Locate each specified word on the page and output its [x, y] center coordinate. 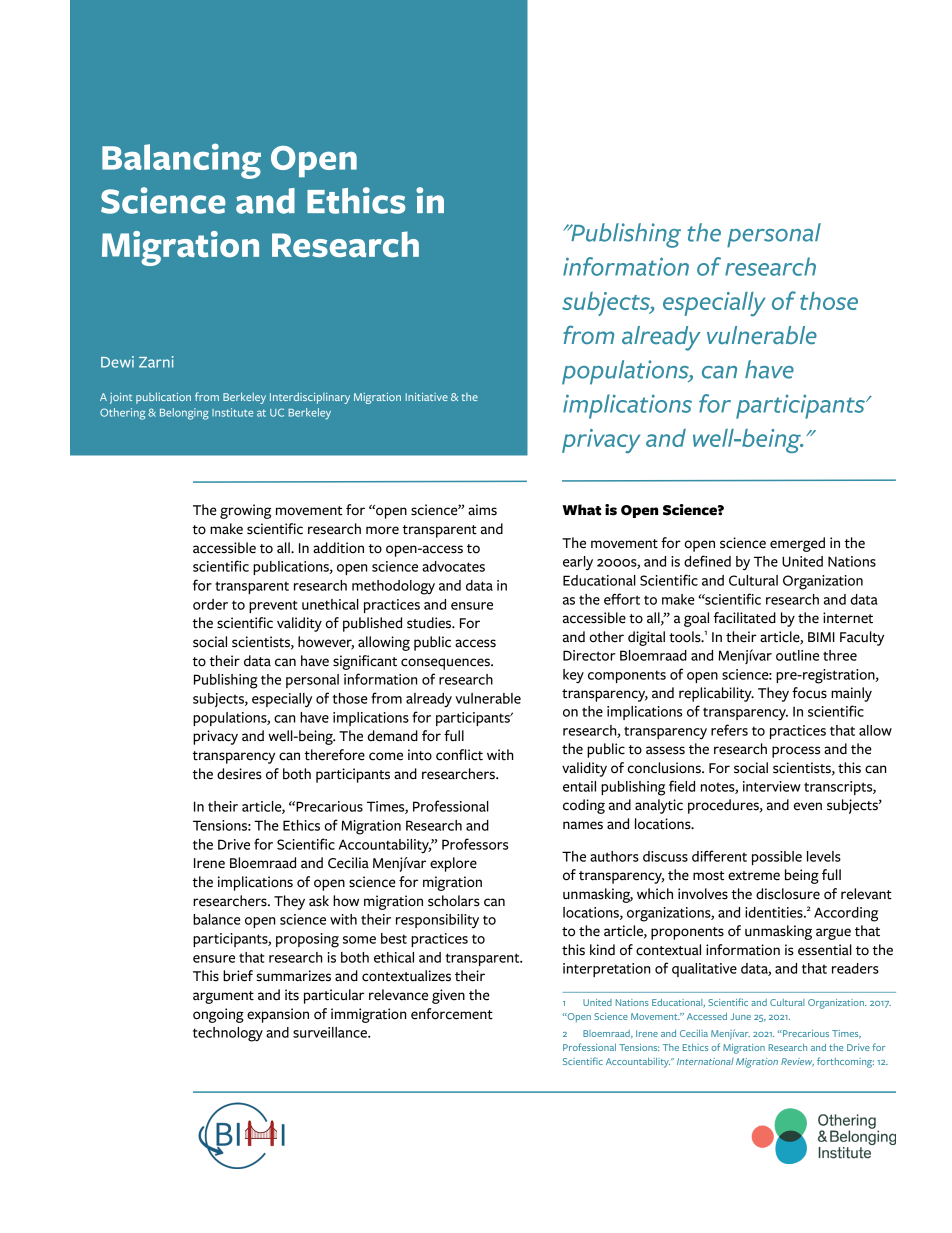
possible [777, 858]
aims [482, 510]
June [740, 1016]
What [581, 510]
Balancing [181, 161]
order [210, 604]
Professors [475, 844]
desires [239, 774]
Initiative [427, 397]
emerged [797, 544]
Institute [232, 412]
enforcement [452, 1014]
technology [228, 1034]
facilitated [745, 618]
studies [430, 623]
